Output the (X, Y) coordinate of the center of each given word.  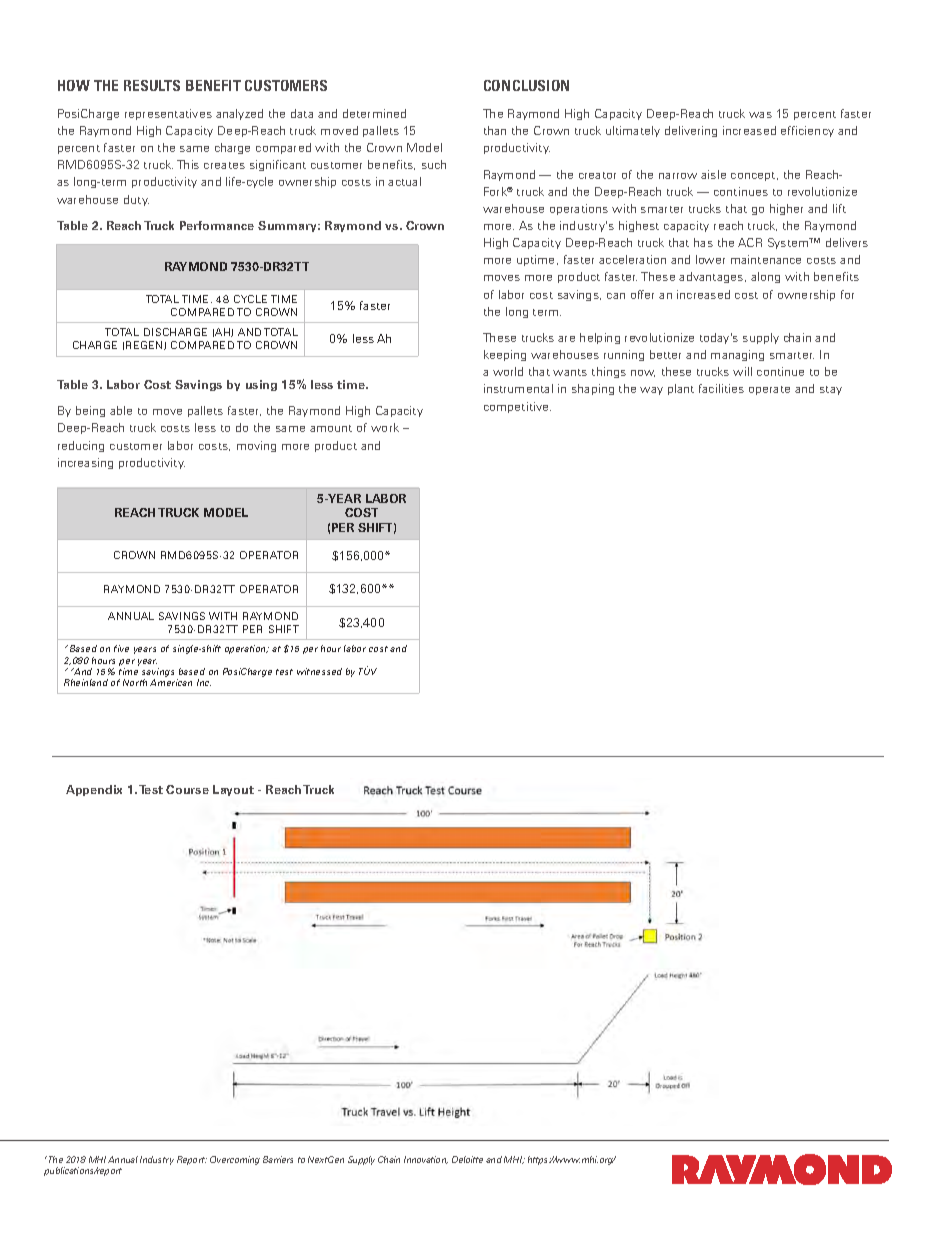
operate (769, 390)
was (760, 115)
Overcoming (235, 1160)
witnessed (319, 671)
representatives (168, 114)
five (121, 648)
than (495, 130)
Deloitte (467, 1159)
